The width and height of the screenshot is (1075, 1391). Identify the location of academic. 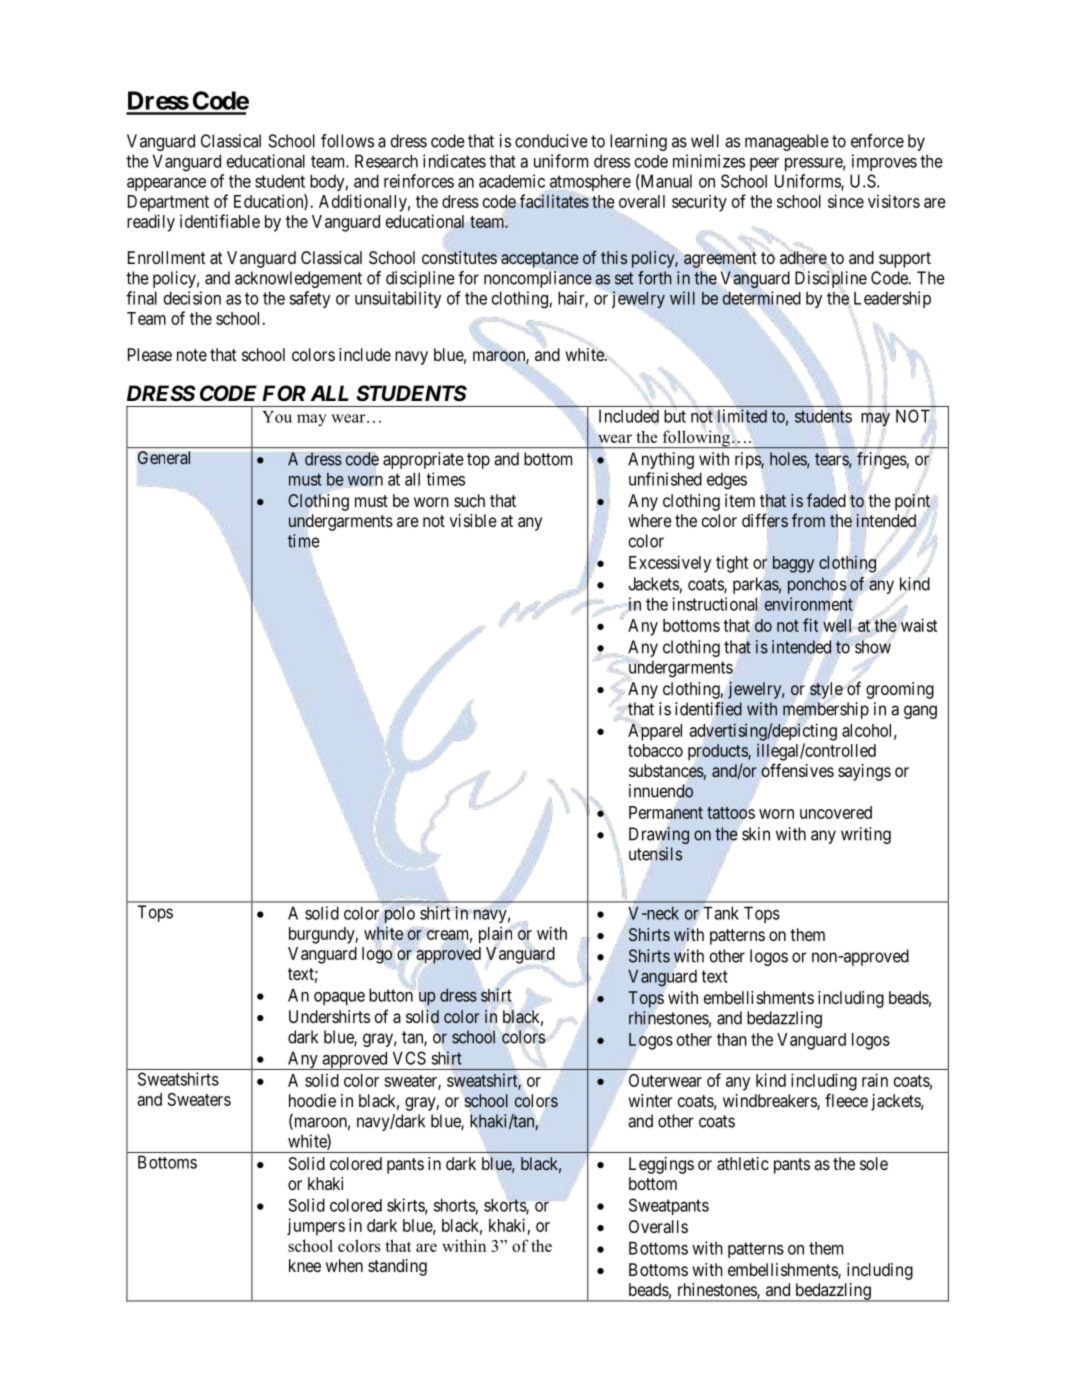
(512, 181).
